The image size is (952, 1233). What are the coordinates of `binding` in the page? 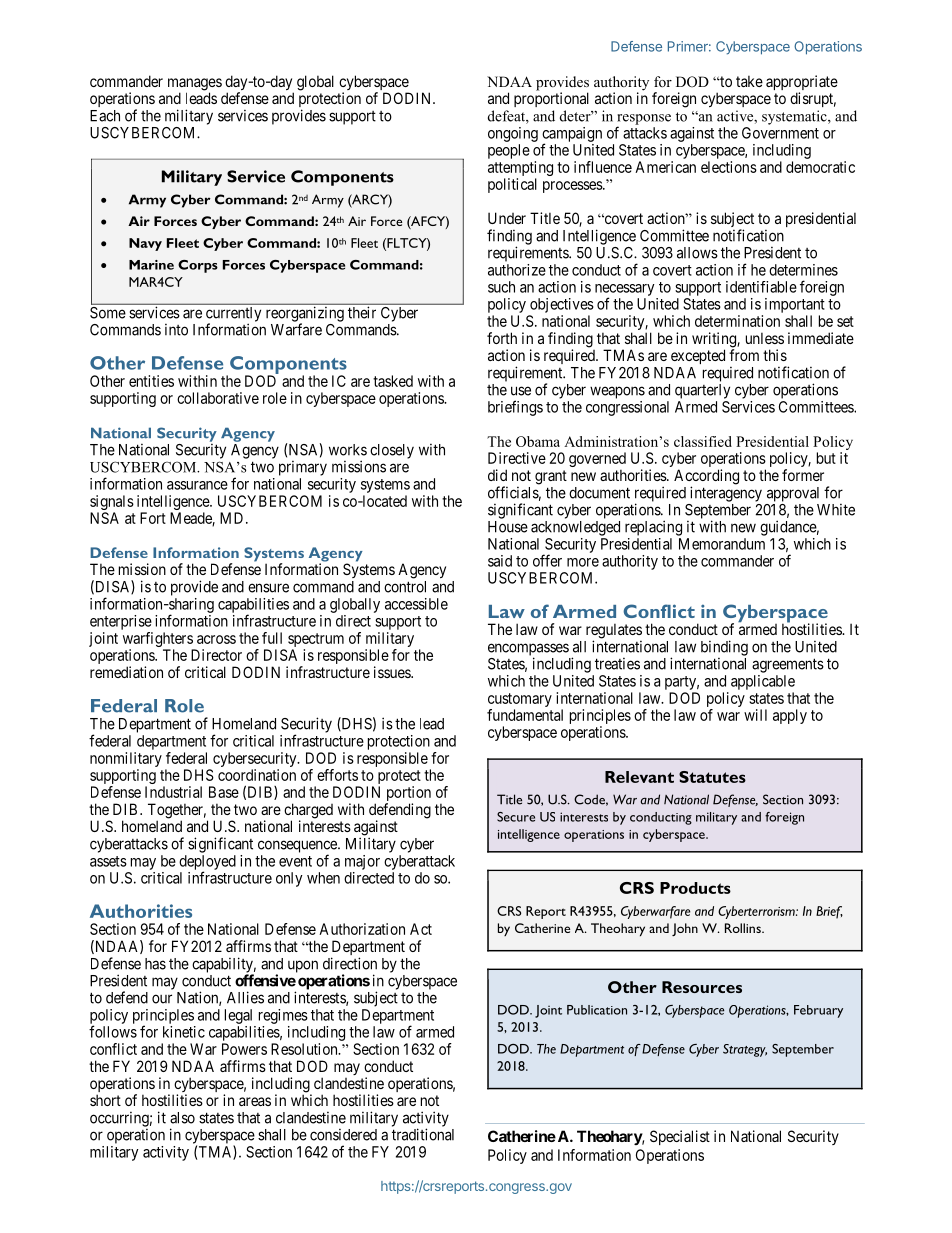 It's located at (724, 648).
